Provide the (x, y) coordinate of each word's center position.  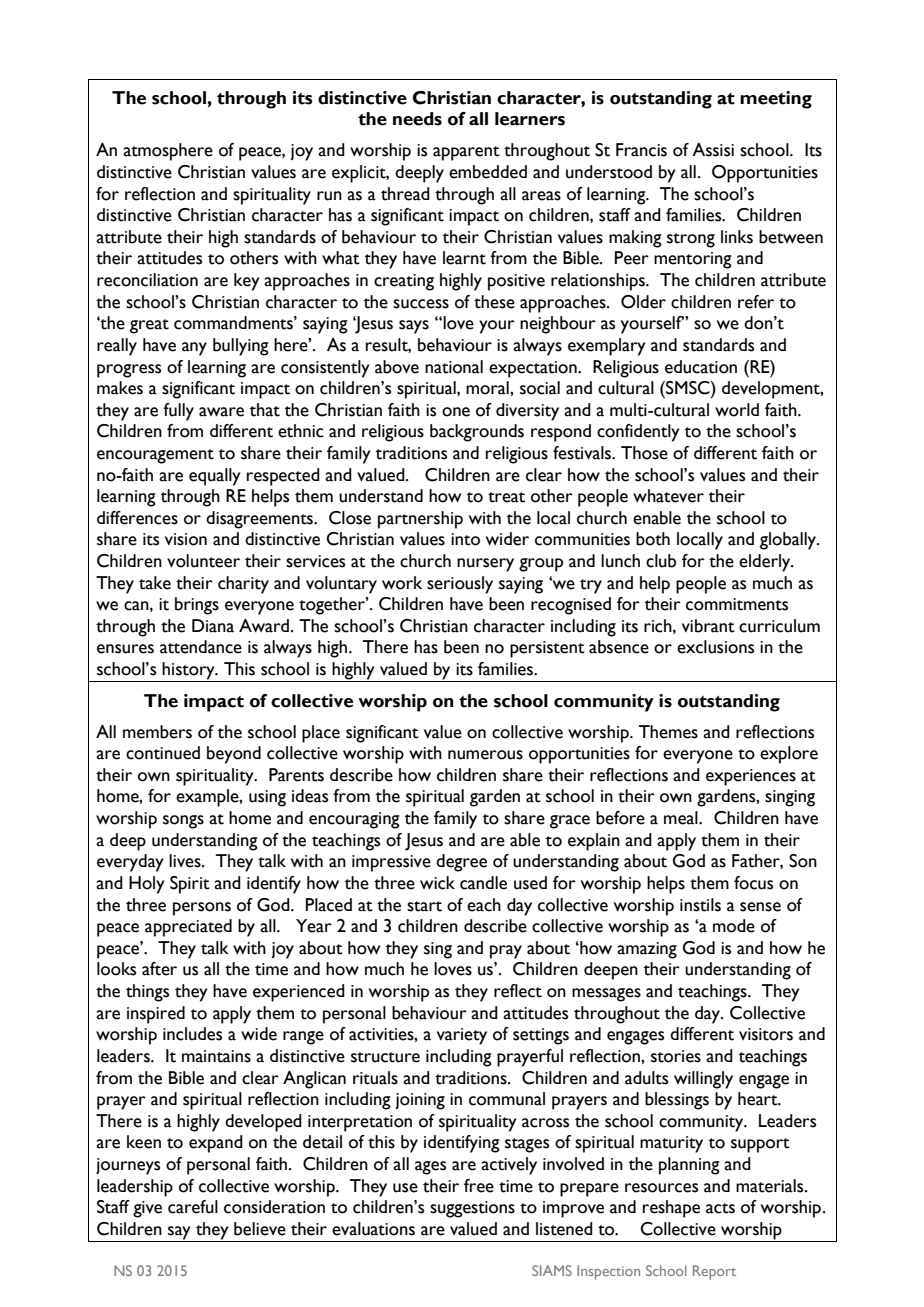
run (329, 196)
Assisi (713, 150)
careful (193, 1207)
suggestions (472, 1209)
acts (720, 1208)
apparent (466, 153)
